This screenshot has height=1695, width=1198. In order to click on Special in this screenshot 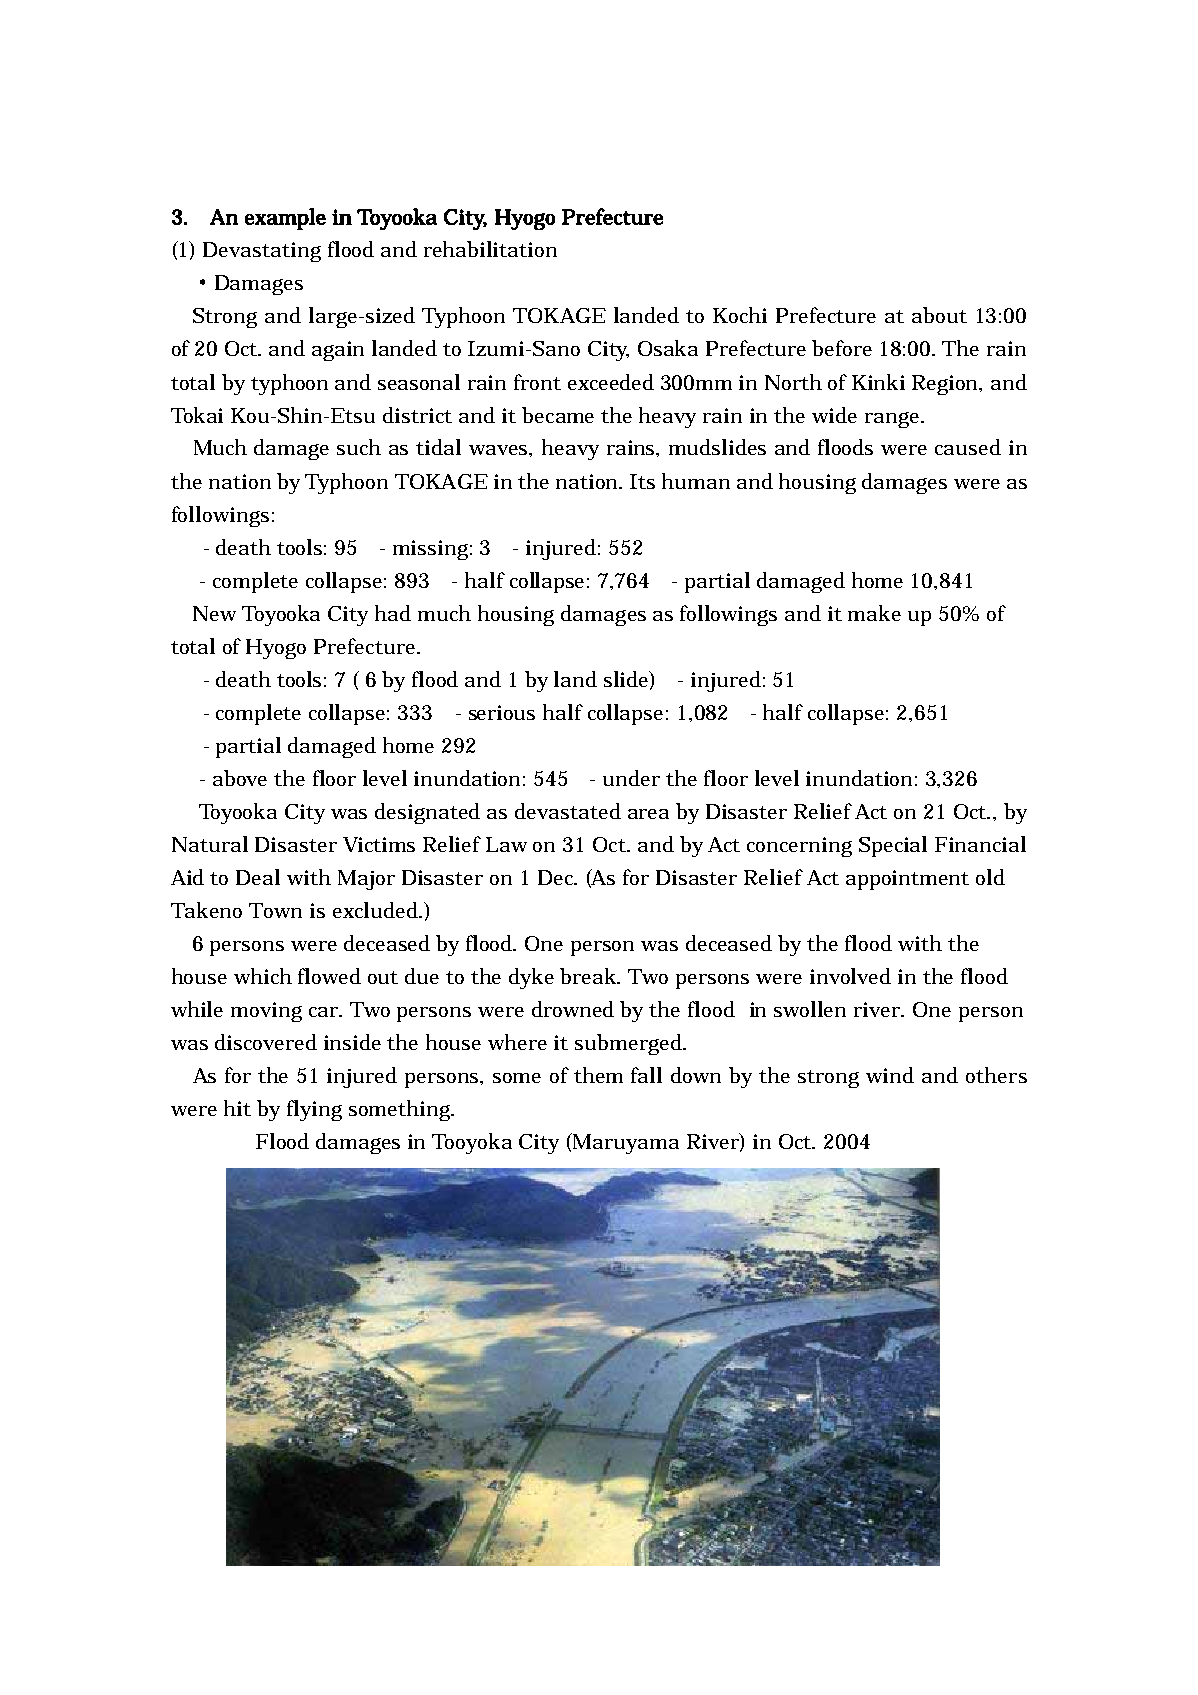, I will do `click(893, 846)`.
